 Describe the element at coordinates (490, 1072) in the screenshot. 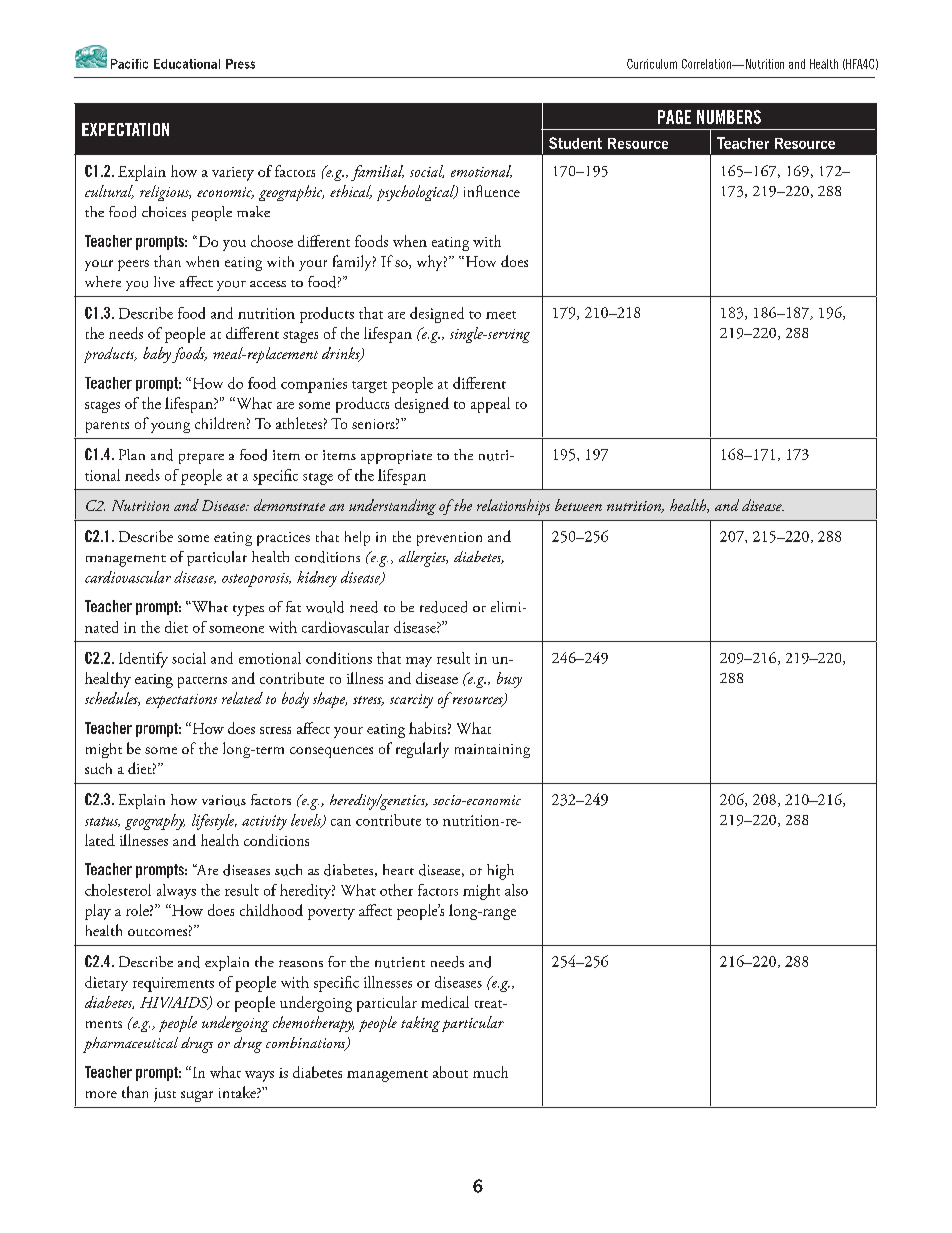

I see `much` at that location.
